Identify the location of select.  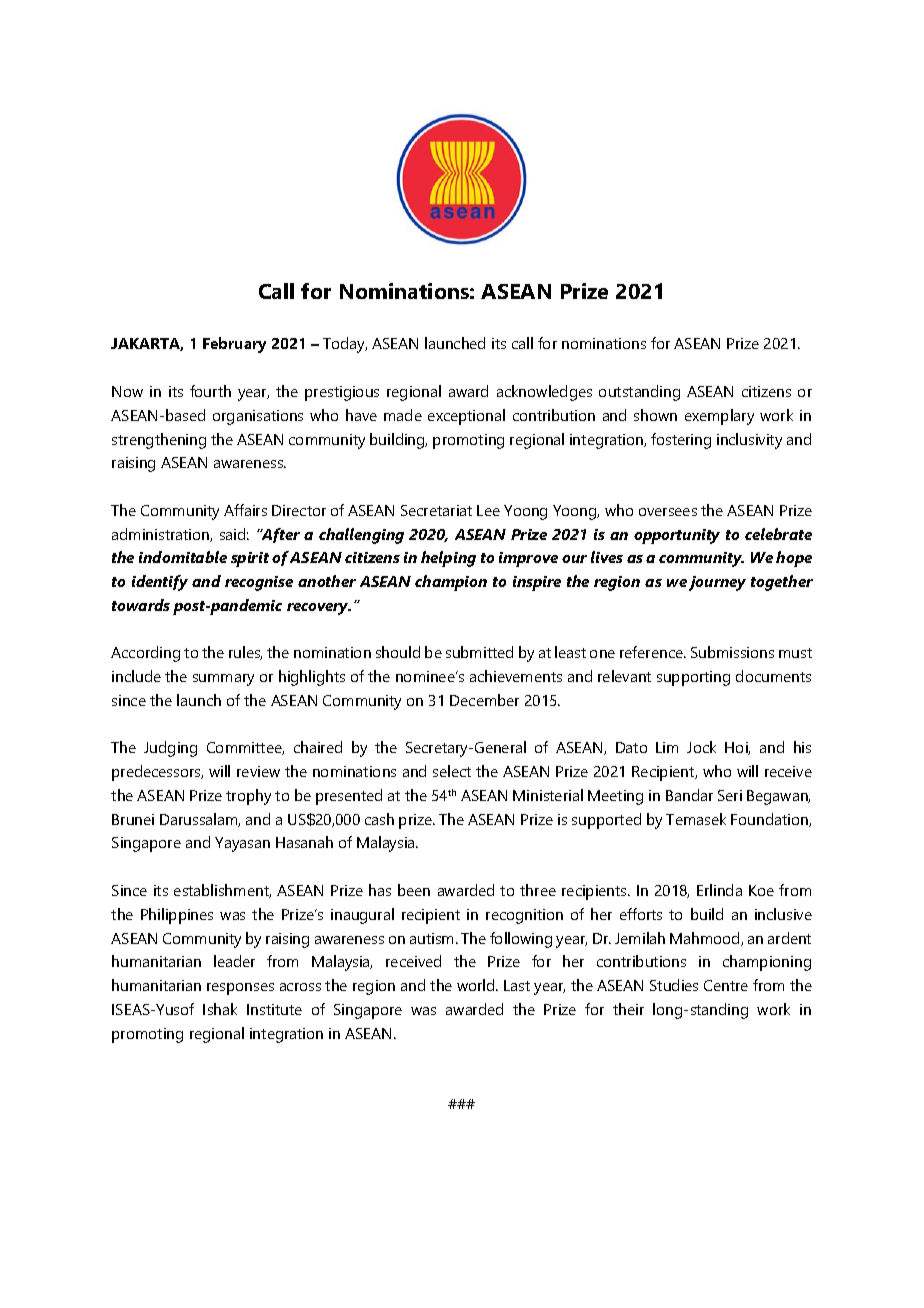
(452, 771).
